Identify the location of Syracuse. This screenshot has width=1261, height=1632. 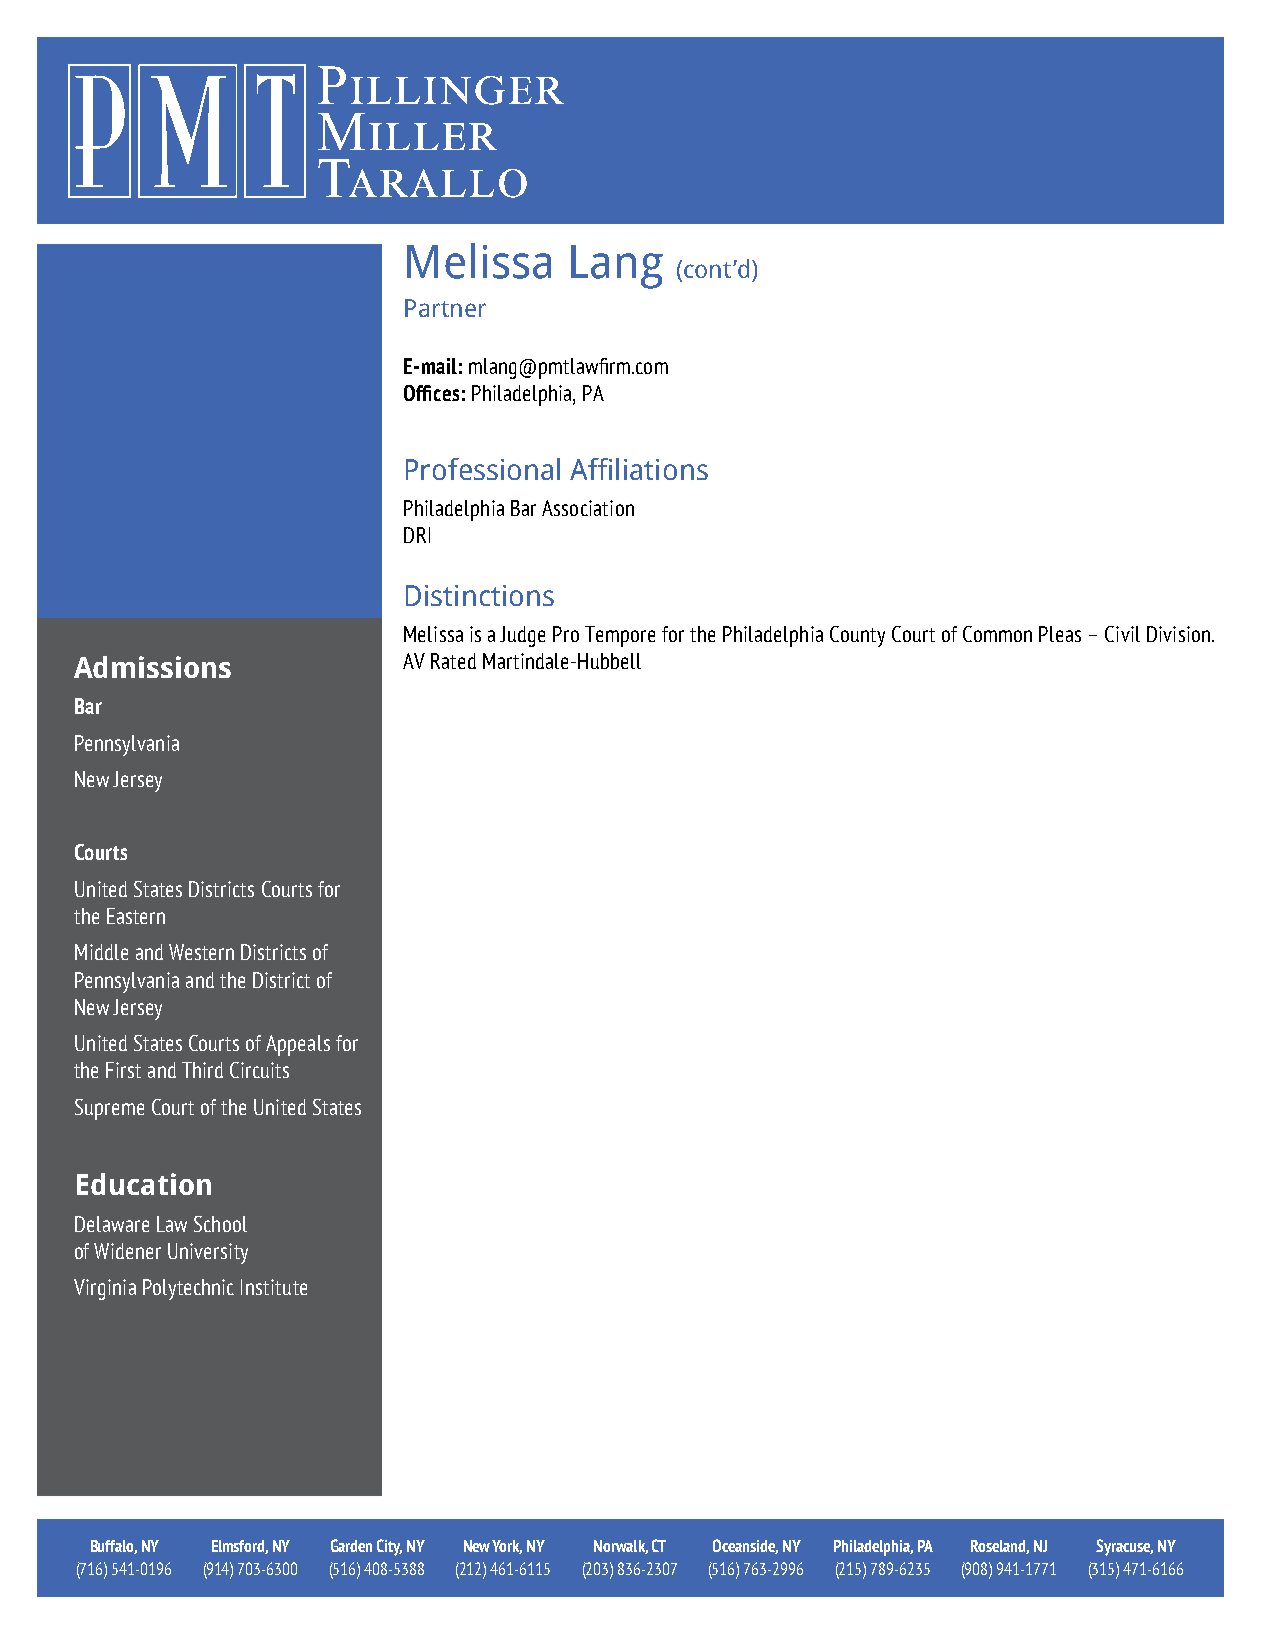
(1124, 1547).
